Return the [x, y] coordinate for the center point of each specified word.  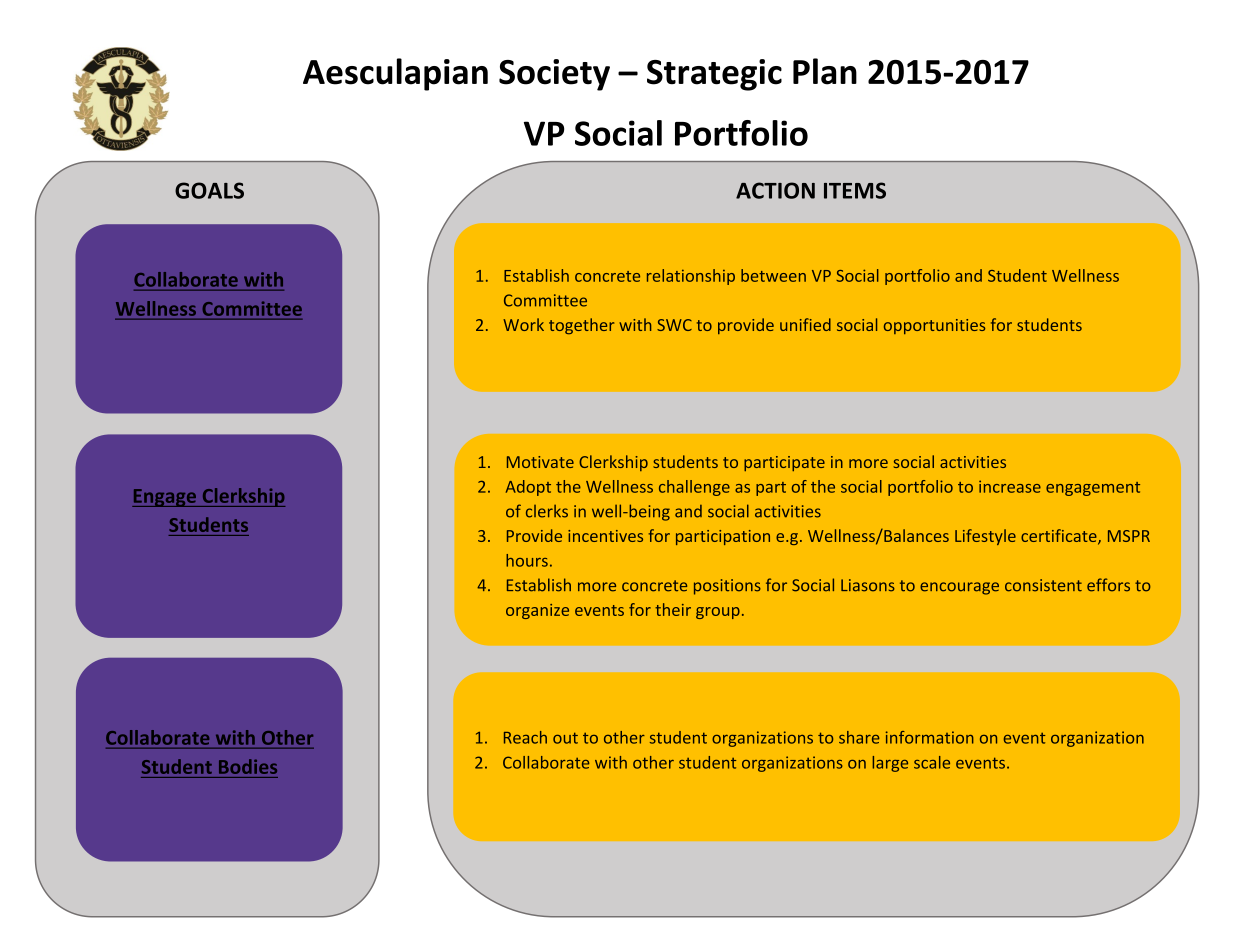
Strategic [714, 75]
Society [554, 75]
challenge [694, 488]
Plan [825, 71]
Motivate [540, 462]
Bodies [248, 766]
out [565, 738]
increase [1010, 486]
